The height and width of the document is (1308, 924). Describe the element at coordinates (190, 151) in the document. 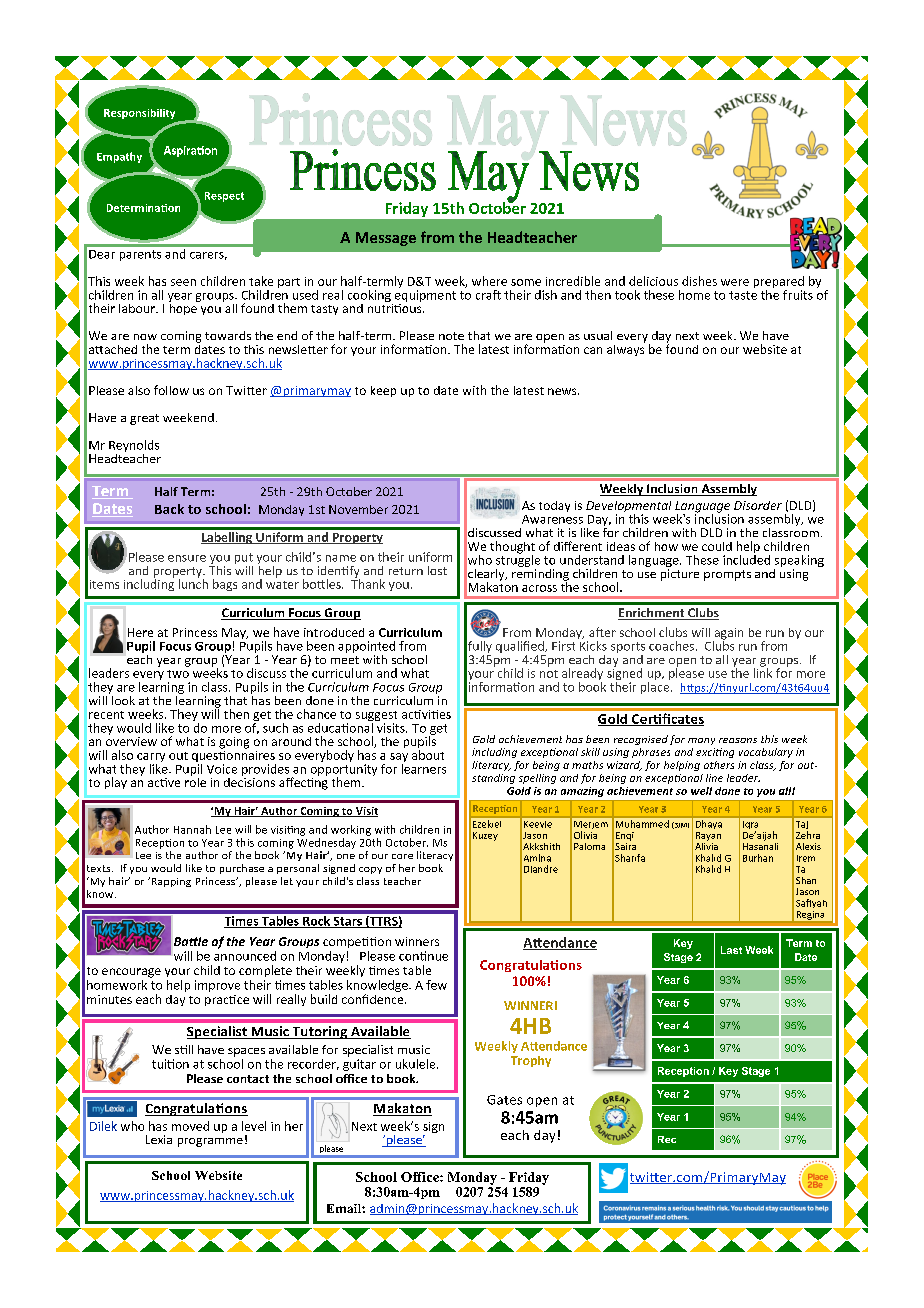

I see `Aspiration` at that location.
